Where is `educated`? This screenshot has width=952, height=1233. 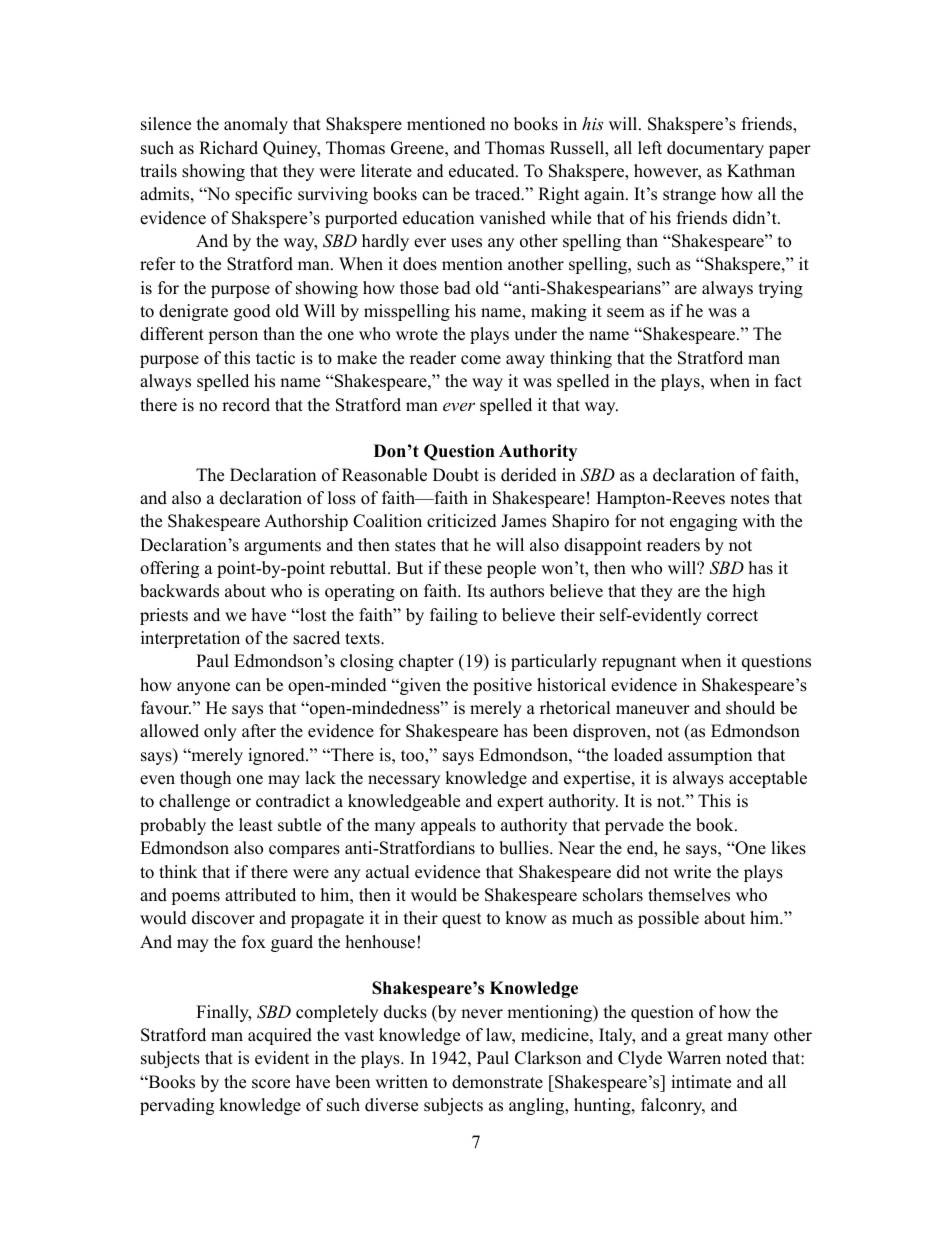
educated is located at coordinates (483, 171).
